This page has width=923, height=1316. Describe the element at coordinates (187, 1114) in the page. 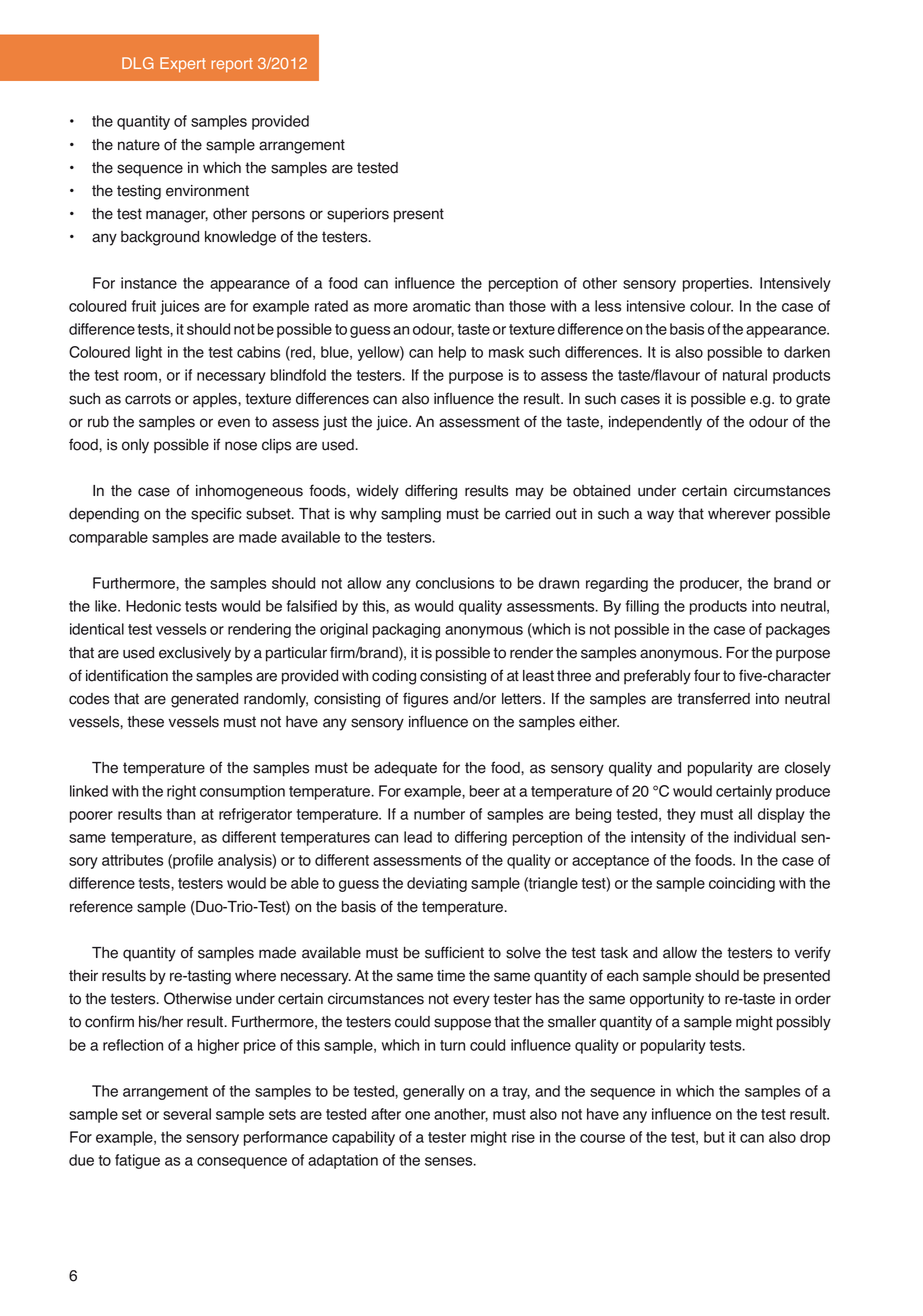

I see `several` at that location.
